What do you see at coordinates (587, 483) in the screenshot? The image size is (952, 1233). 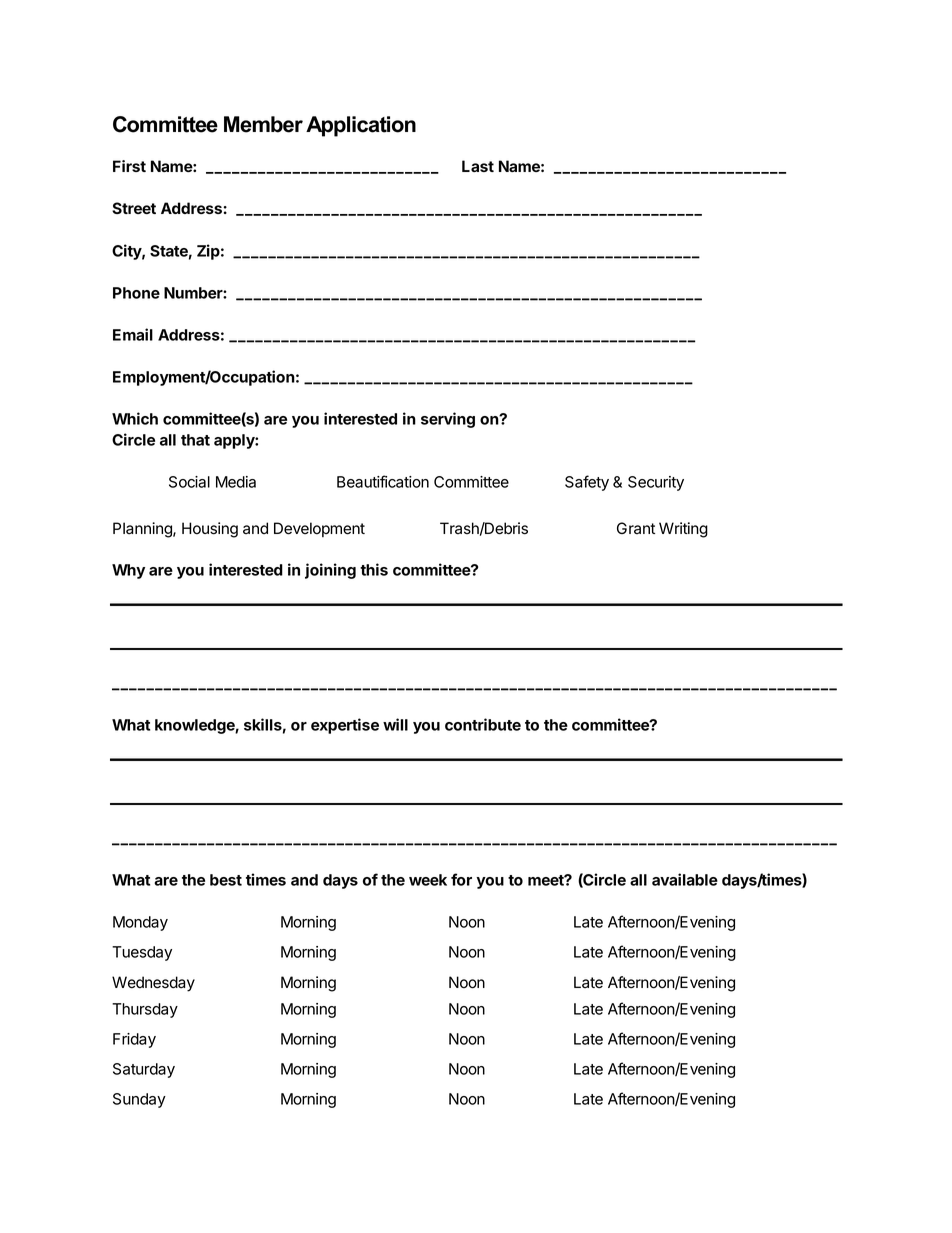 I see `Safety` at bounding box center [587, 483].
